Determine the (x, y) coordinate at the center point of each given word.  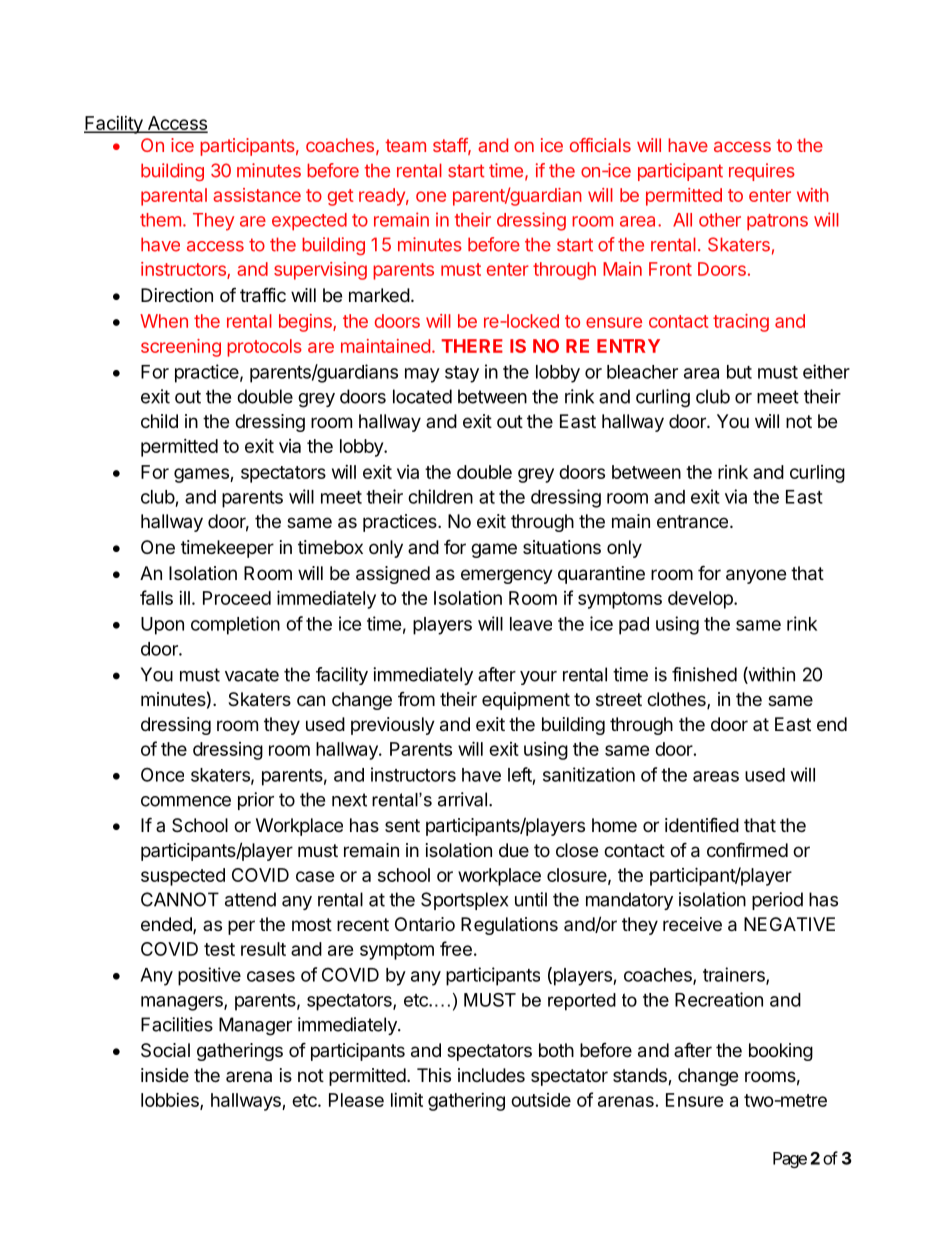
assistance (257, 195)
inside (165, 1075)
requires (762, 172)
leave (531, 624)
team (405, 145)
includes (491, 1075)
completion (235, 625)
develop (701, 600)
